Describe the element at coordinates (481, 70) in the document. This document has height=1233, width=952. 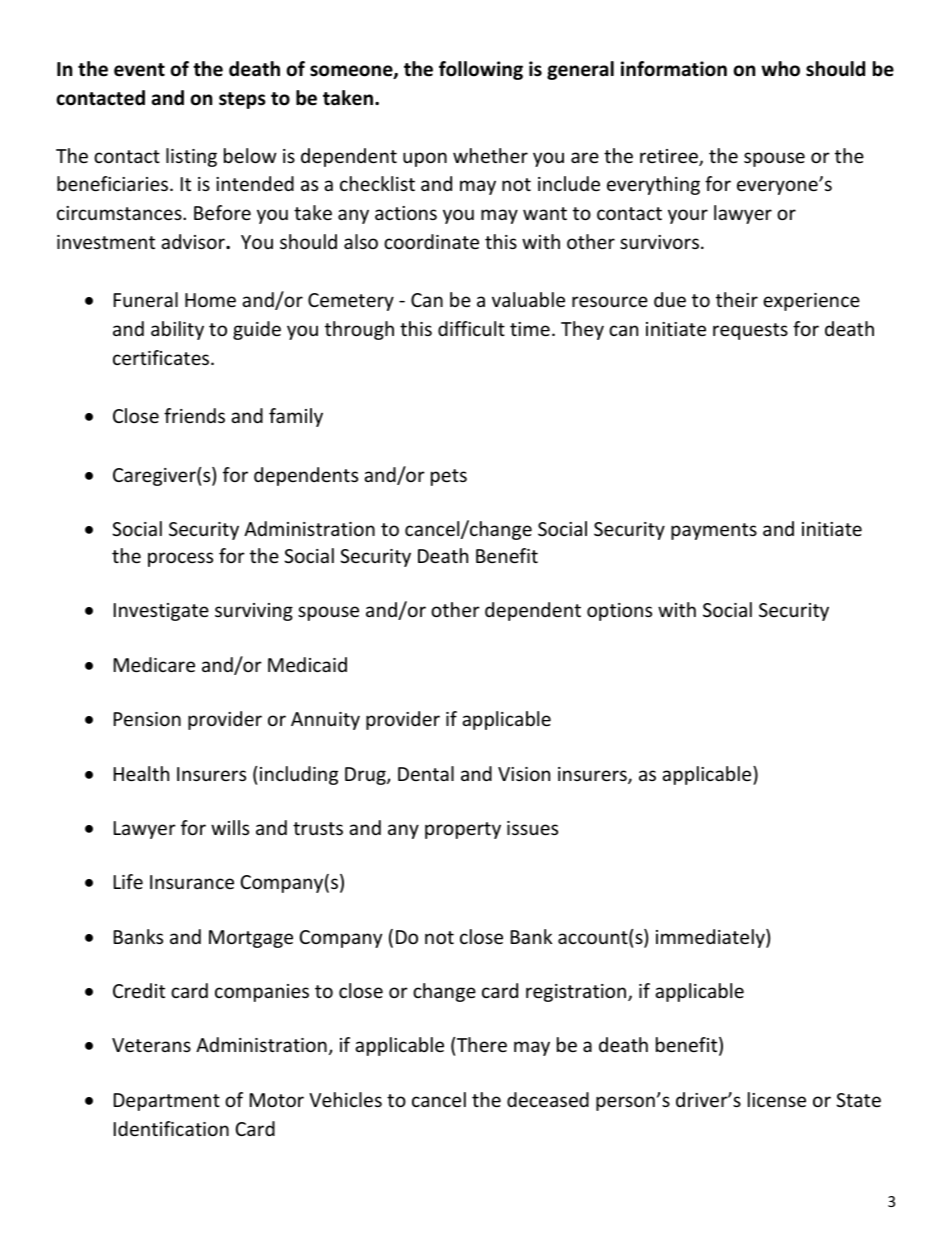
I see `following` at that location.
